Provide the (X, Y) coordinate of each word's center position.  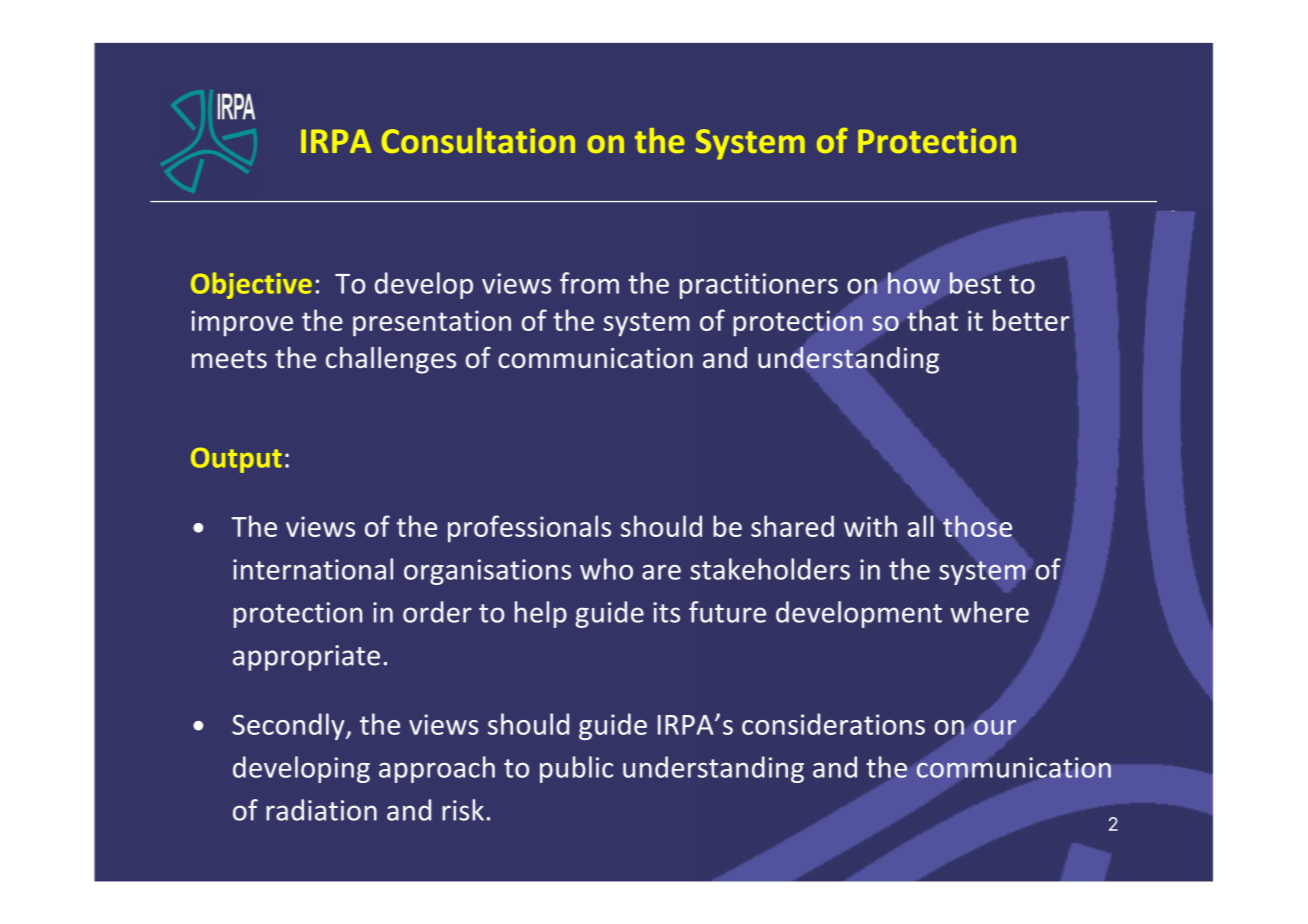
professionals (529, 529)
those (977, 526)
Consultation (478, 140)
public (576, 769)
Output (236, 460)
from (589, 283)
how (914, 283)
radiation (321, 810)
